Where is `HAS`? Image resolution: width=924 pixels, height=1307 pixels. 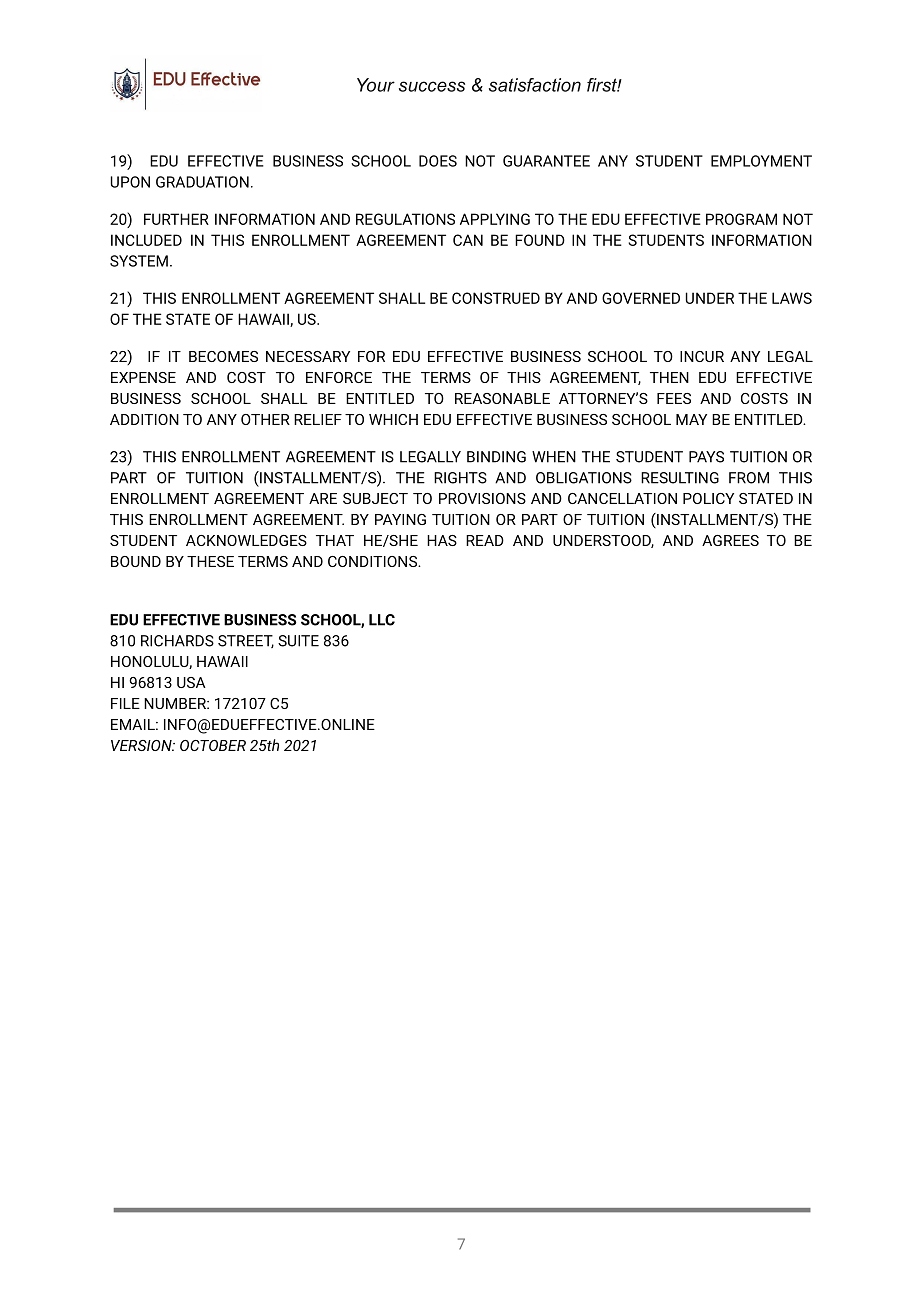 HAS is located at coordinates (442, 540).
